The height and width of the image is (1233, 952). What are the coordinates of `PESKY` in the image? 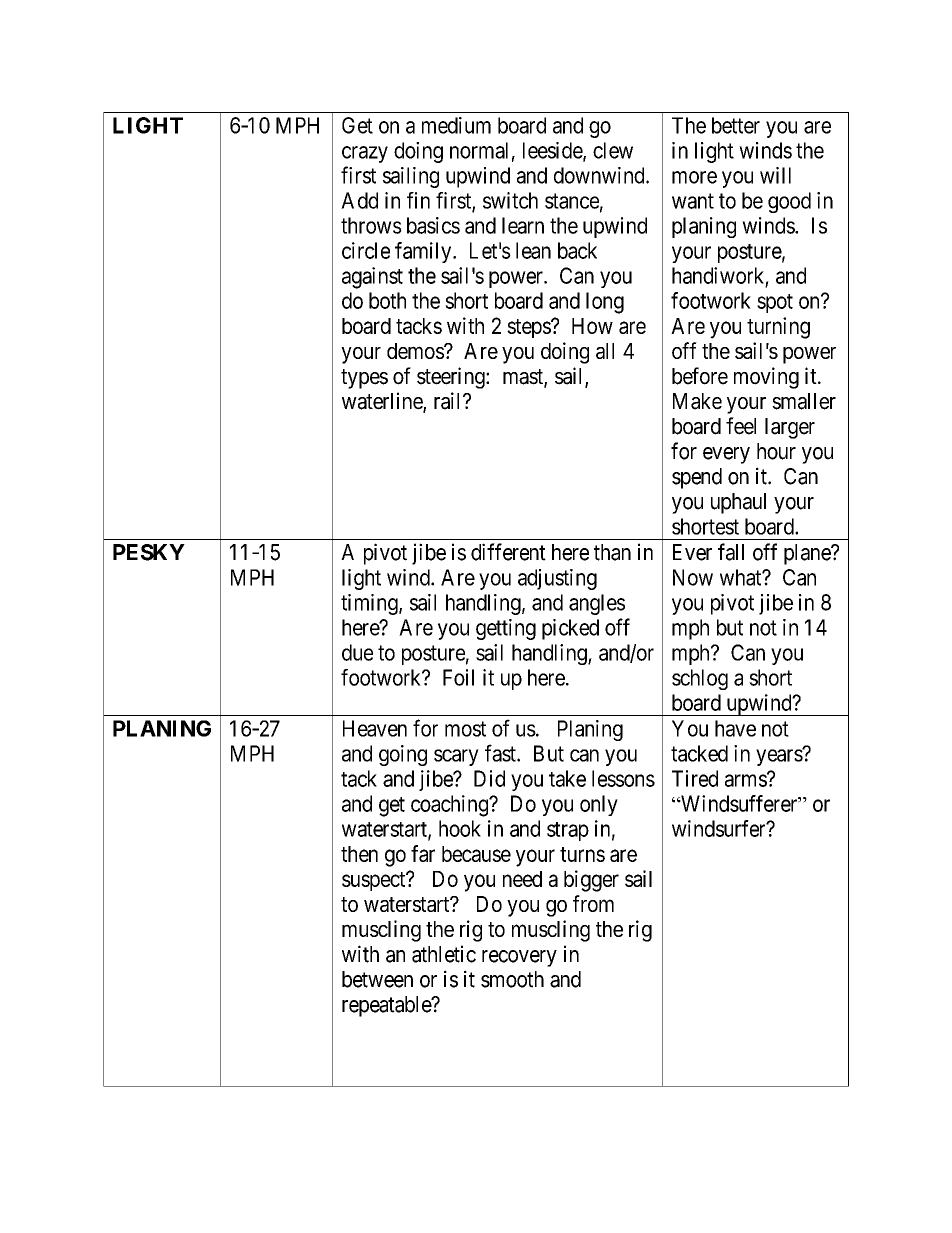 It's located at (149, 552).
